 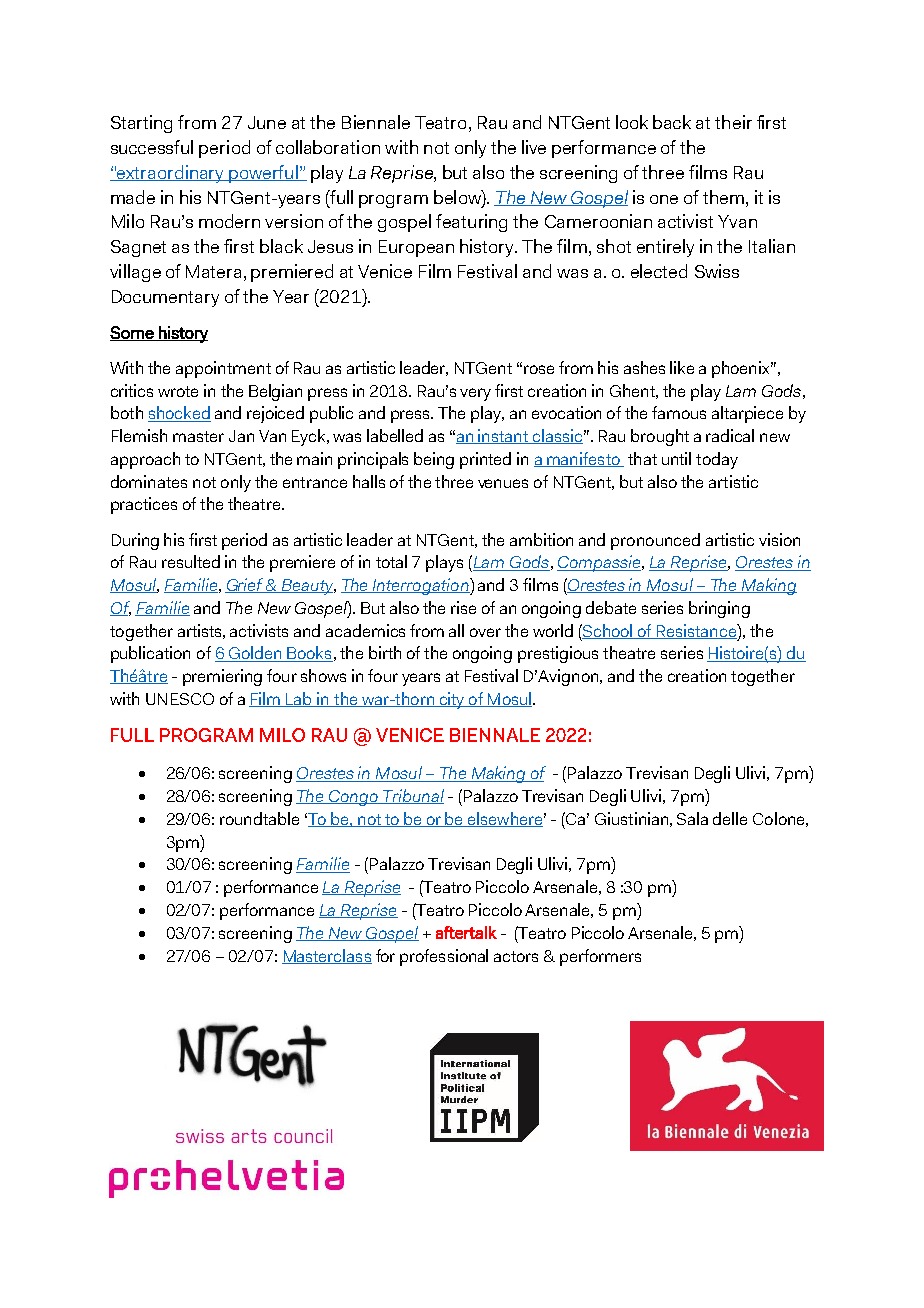 What do you see at coordinates (191, 561) in the document?
I see `resulted` at bounding box center [191, 561].
